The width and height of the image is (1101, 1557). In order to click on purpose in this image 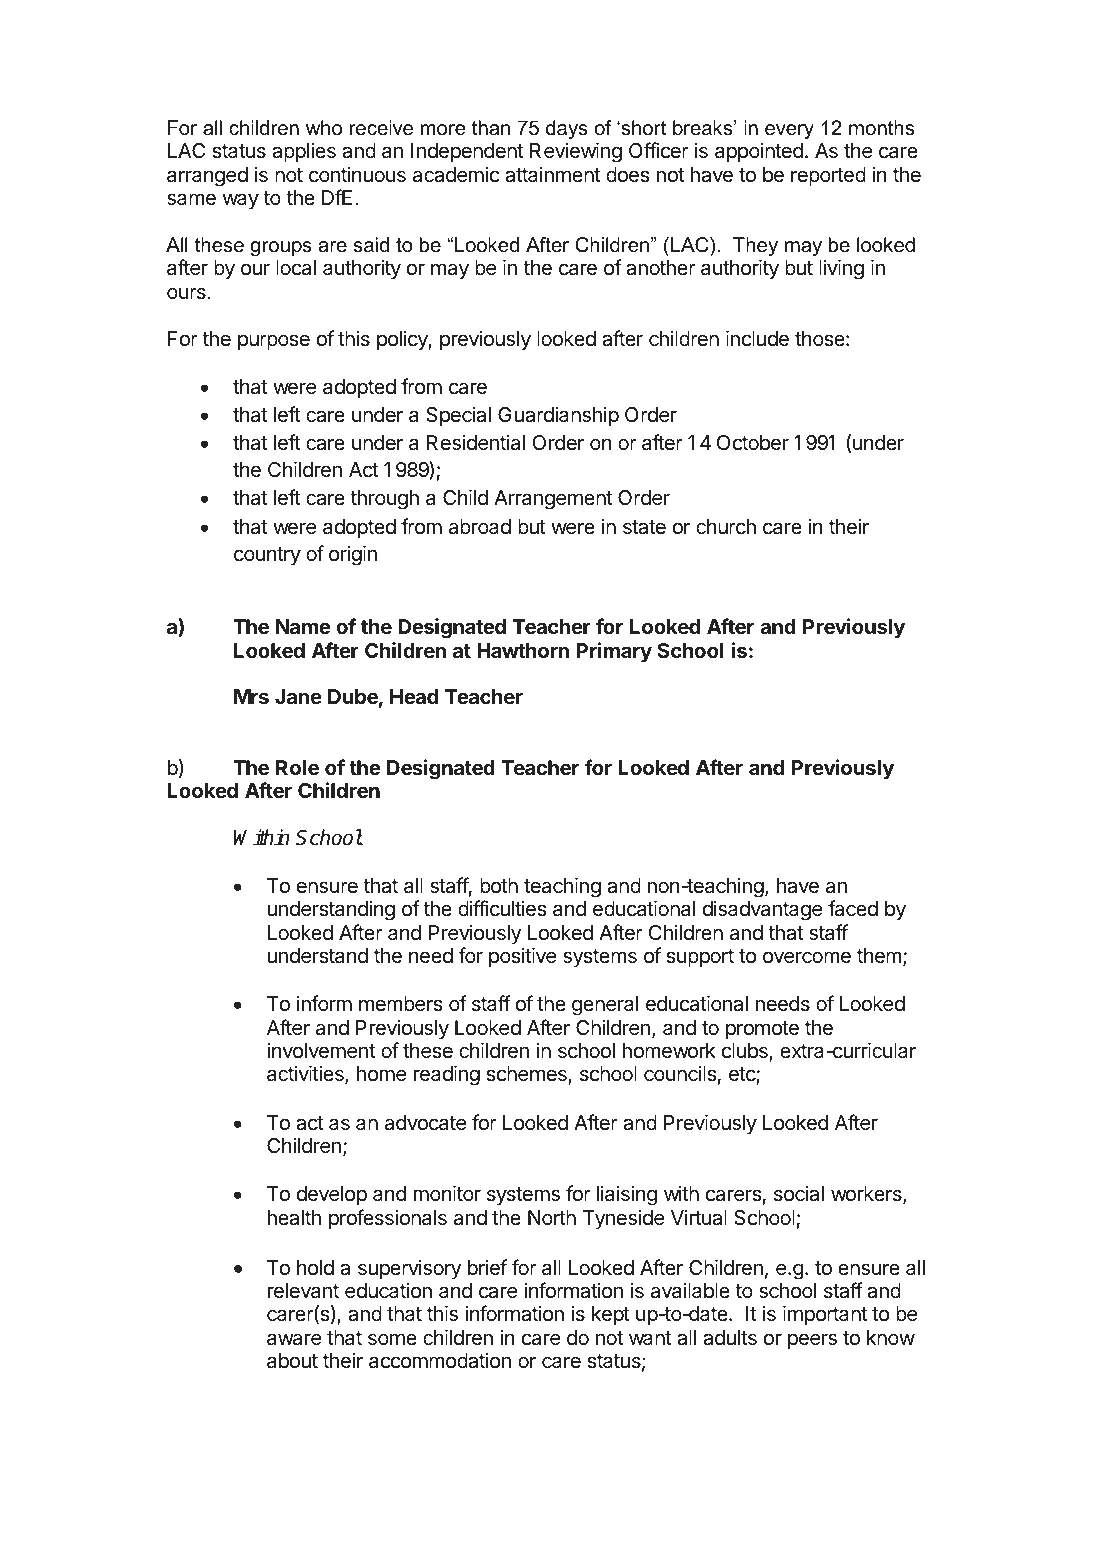, I will do `click(274, 342)`.
